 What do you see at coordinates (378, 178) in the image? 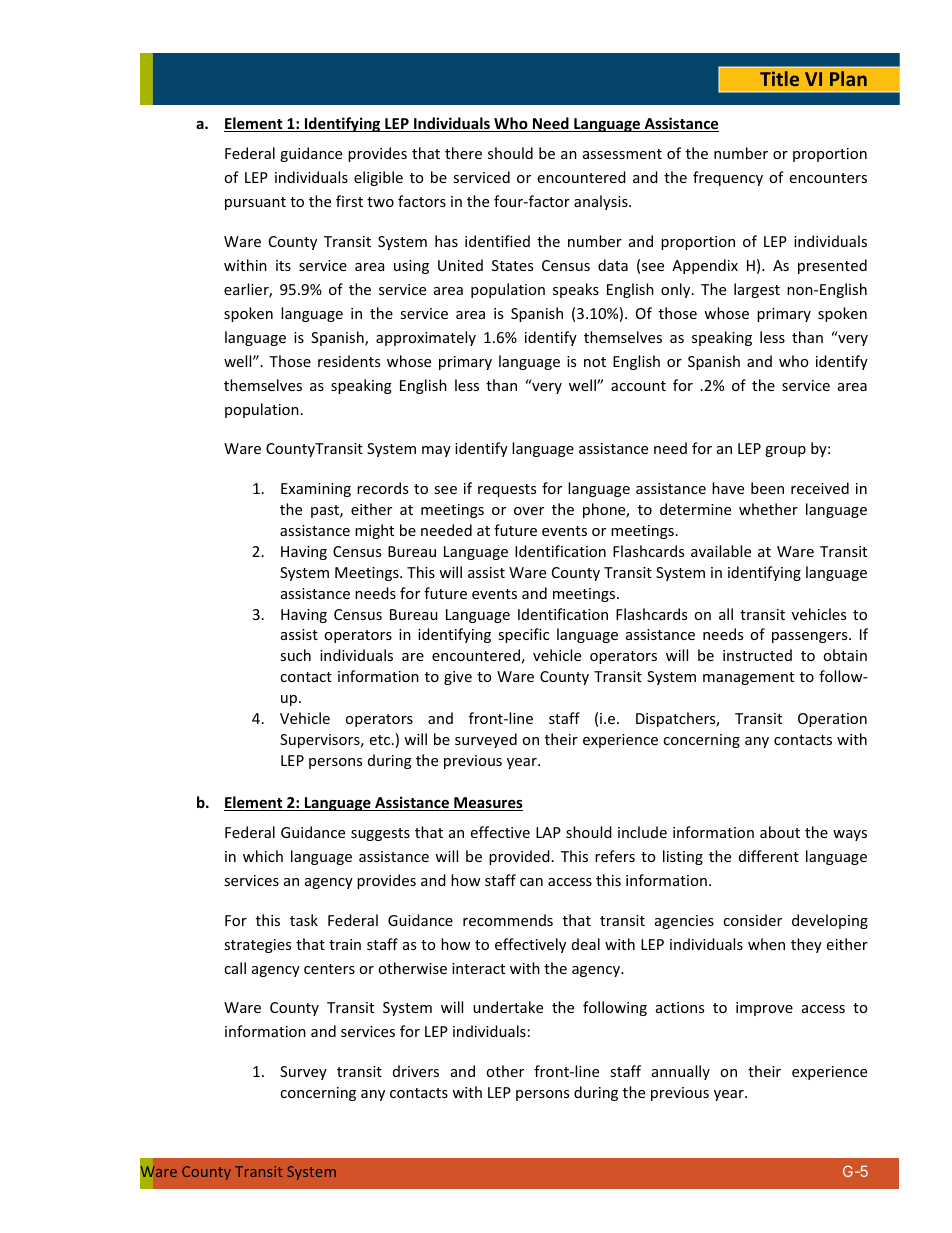
I see `eligible` at bounding box center [378, 178].
